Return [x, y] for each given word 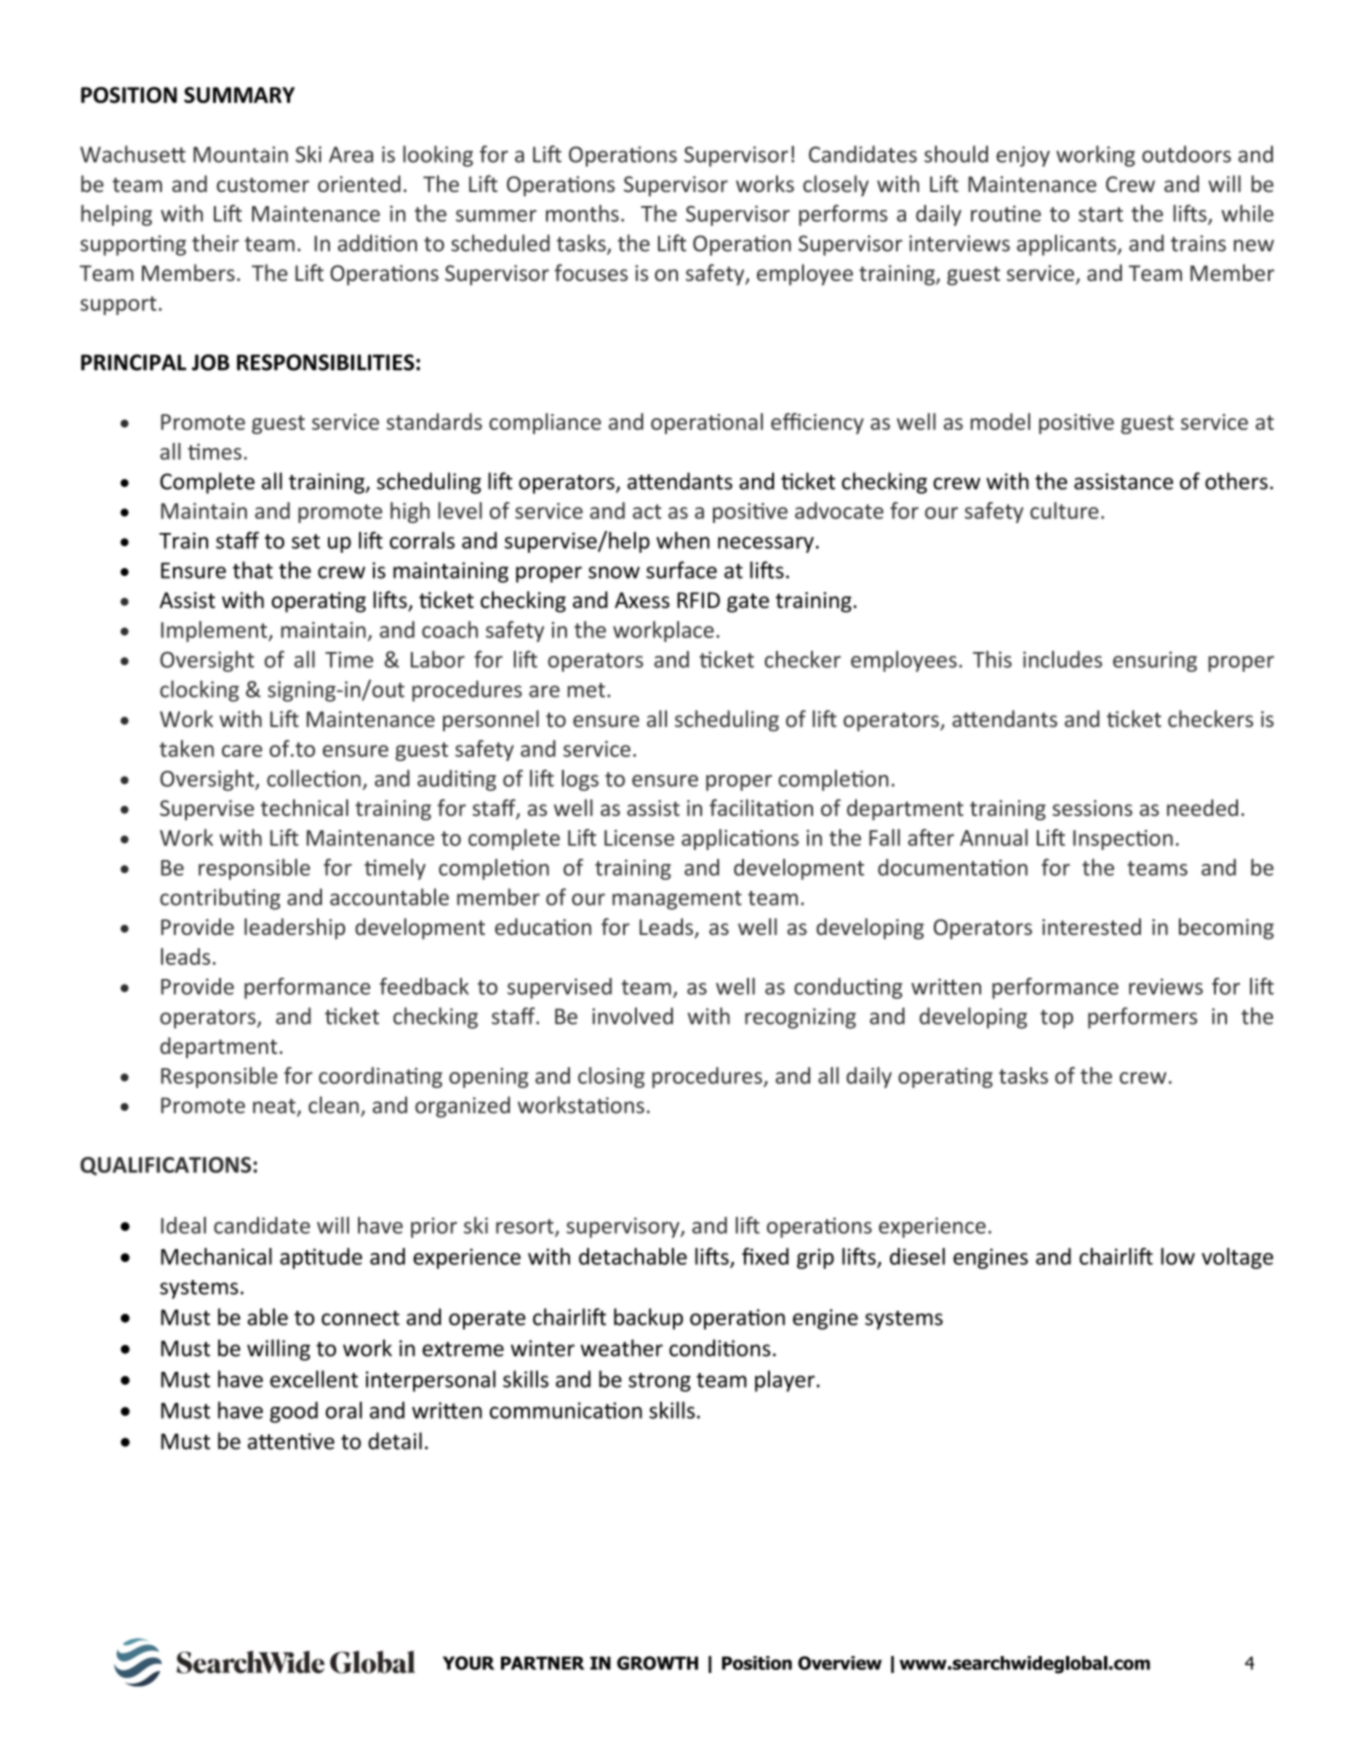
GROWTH [657, 1663]
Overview [840, 1663]
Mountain [240, 154]
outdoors [1186, 154]
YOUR [469, 1663]
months [582, 213]
